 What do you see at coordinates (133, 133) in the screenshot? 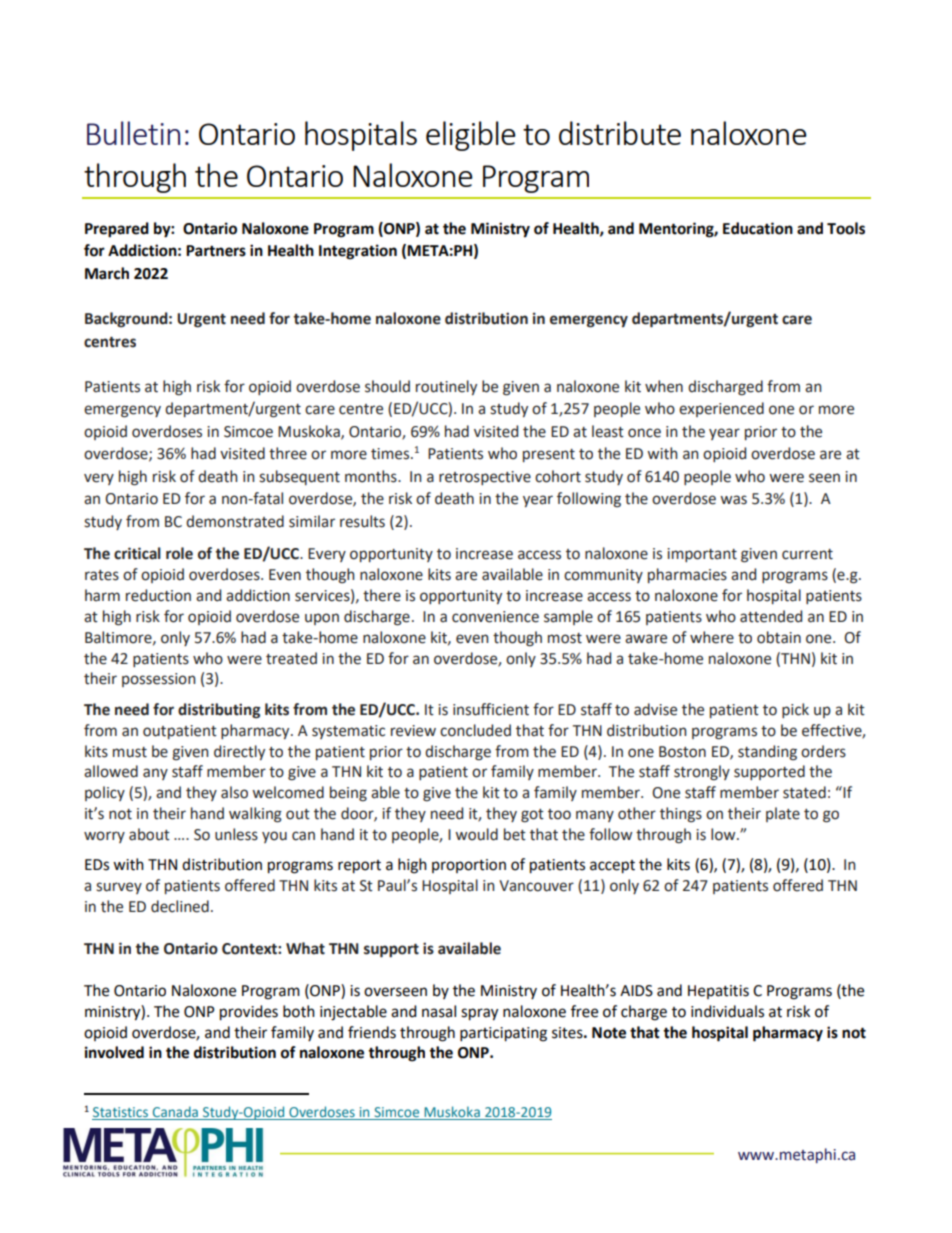
I see `Bulletin` at bounding box center [133, 133].
